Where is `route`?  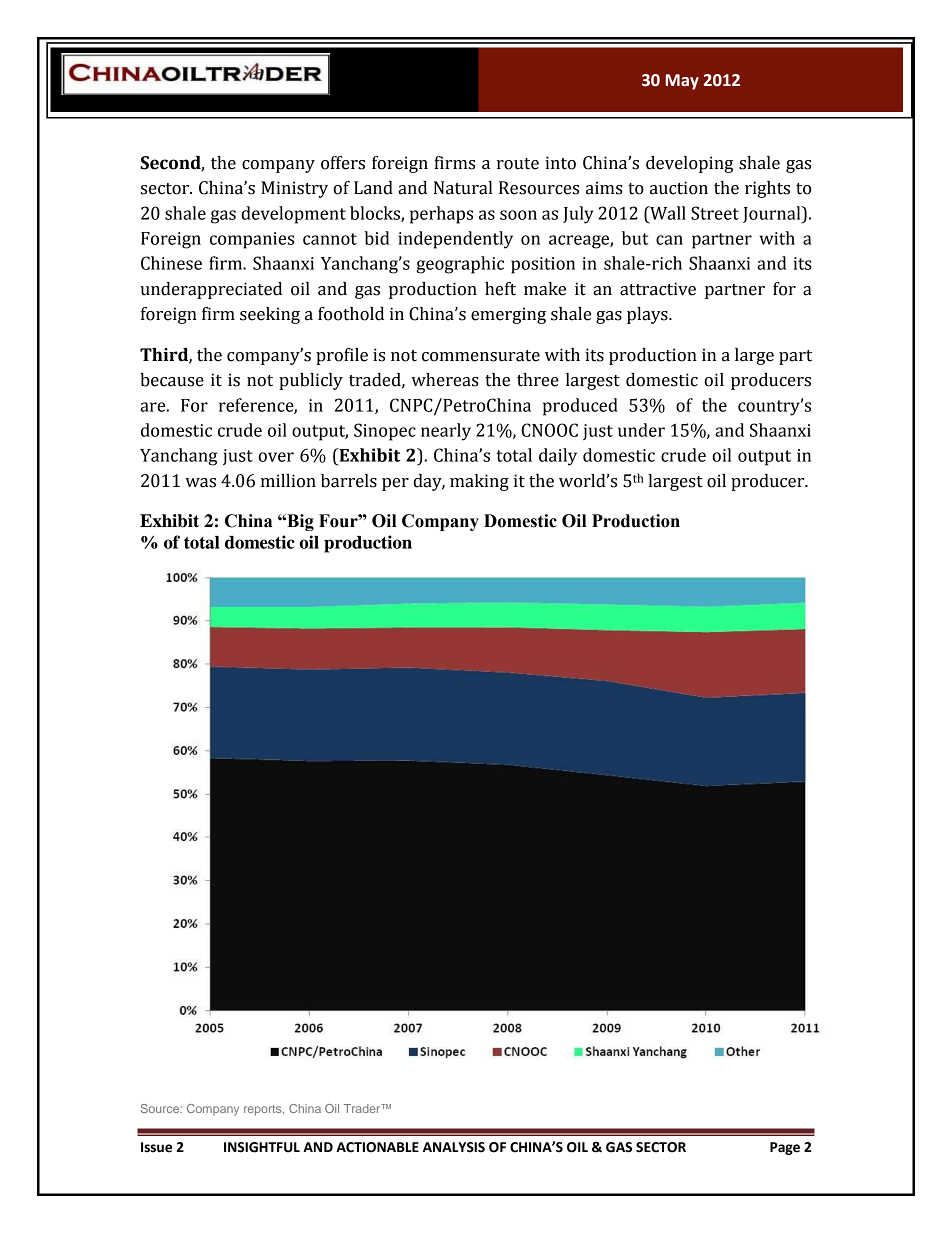
route is located at coordinates (518, 164).
